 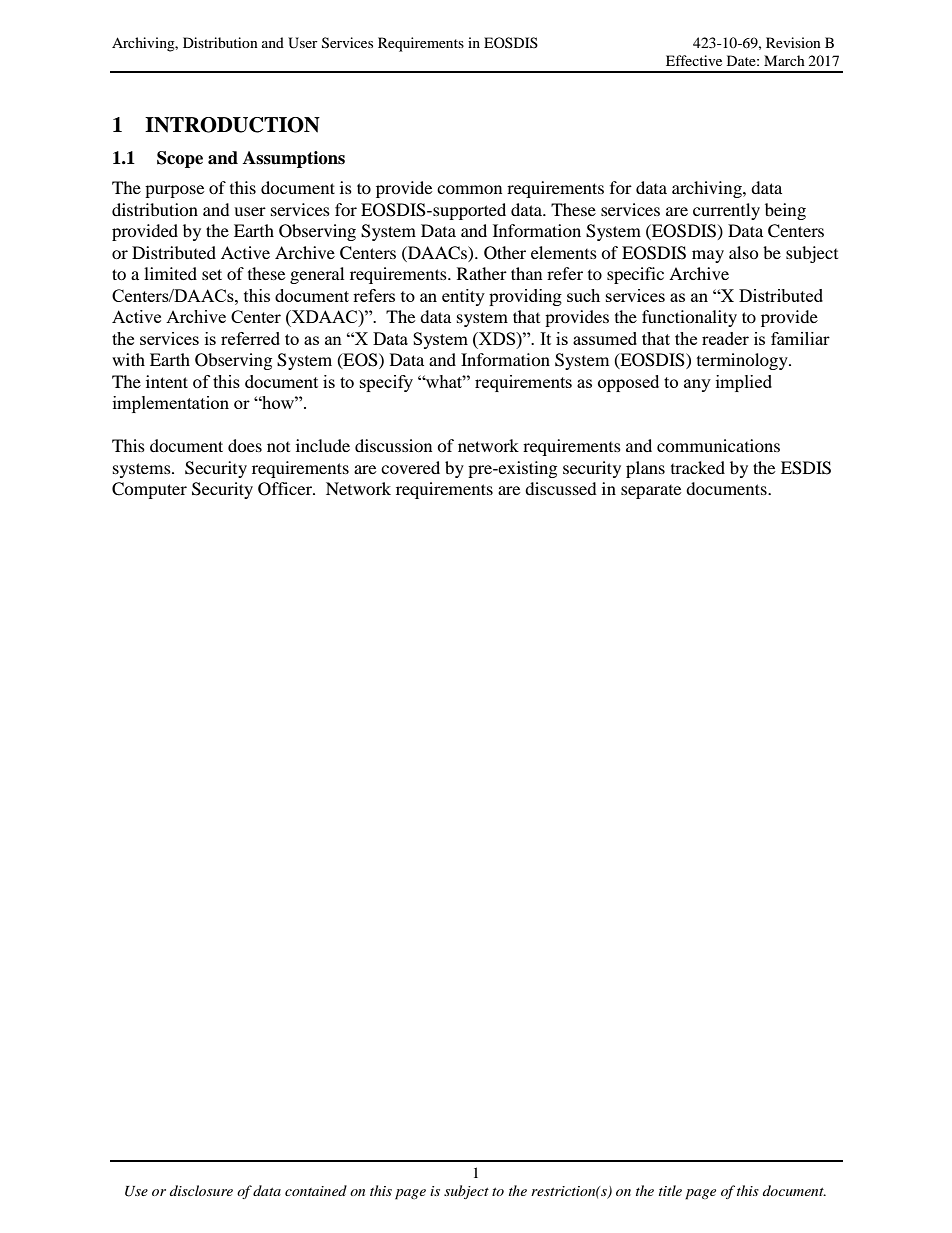 I want to click on disclosure, so click(x=201, y=1190).
